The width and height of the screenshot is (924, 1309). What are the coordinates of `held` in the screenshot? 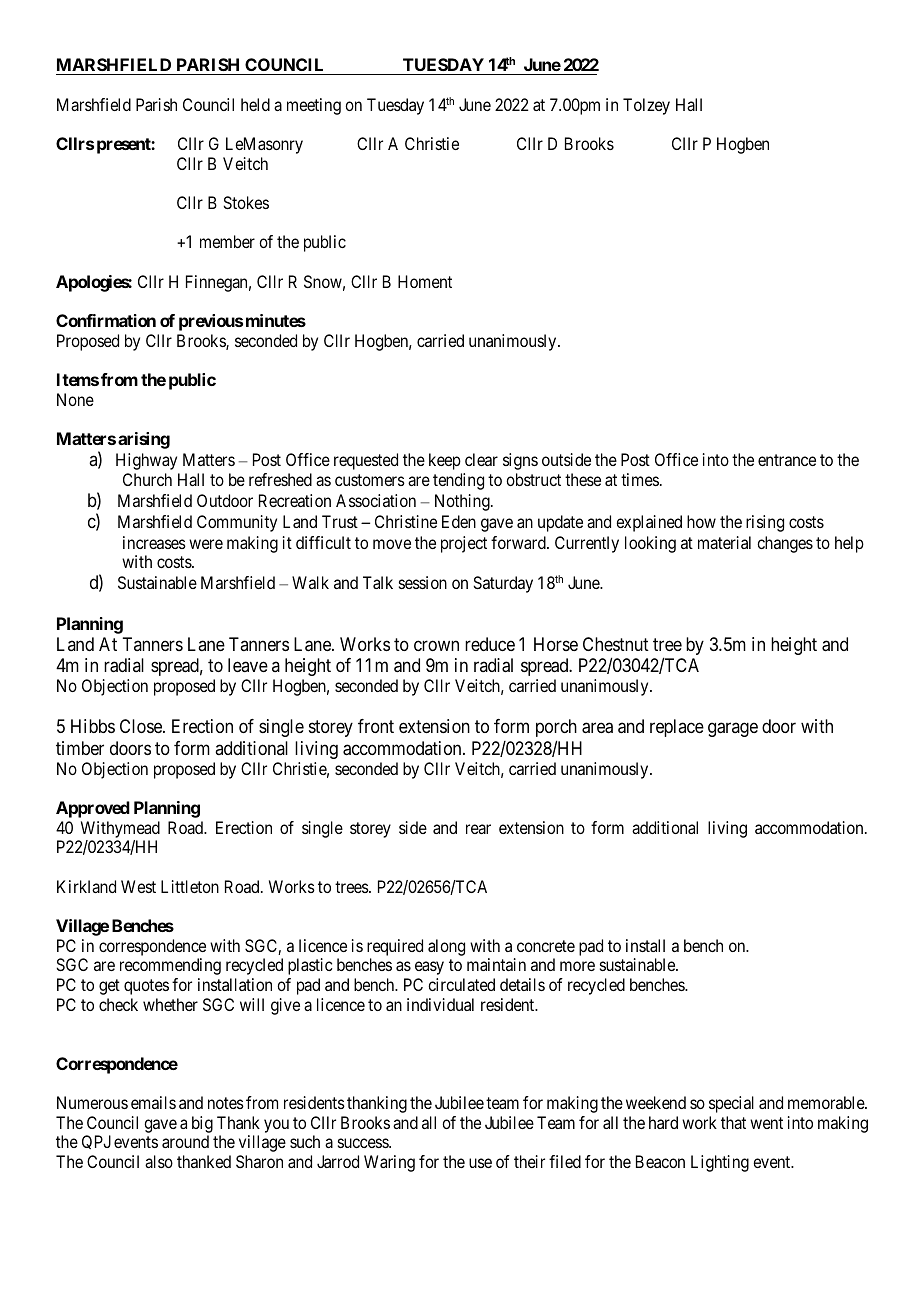 It's located at (255, 104).
